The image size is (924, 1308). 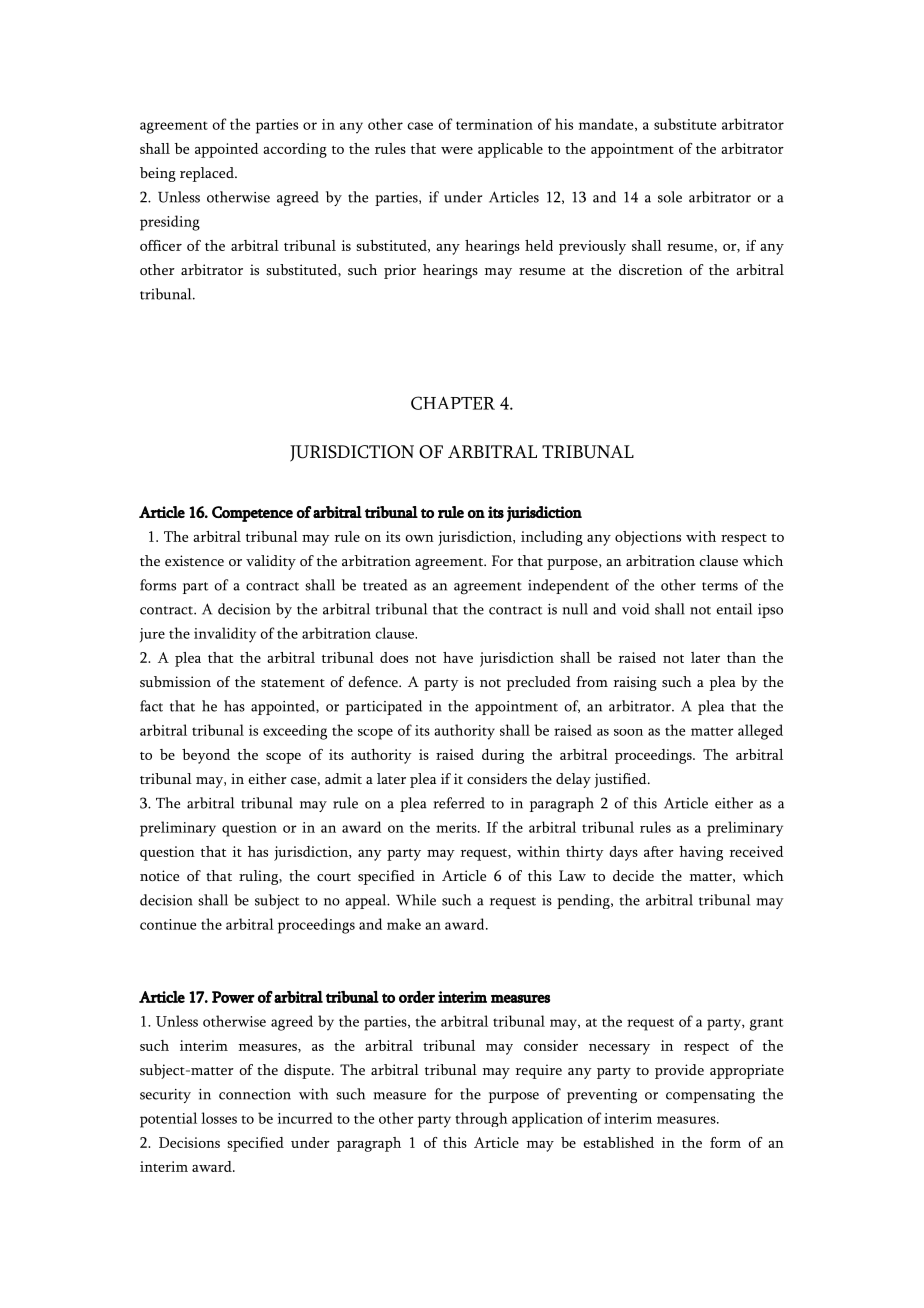 What do you see at coordinates (459, 803) in the screenshot?
I see `referred` at bounding box center [459, 803].
